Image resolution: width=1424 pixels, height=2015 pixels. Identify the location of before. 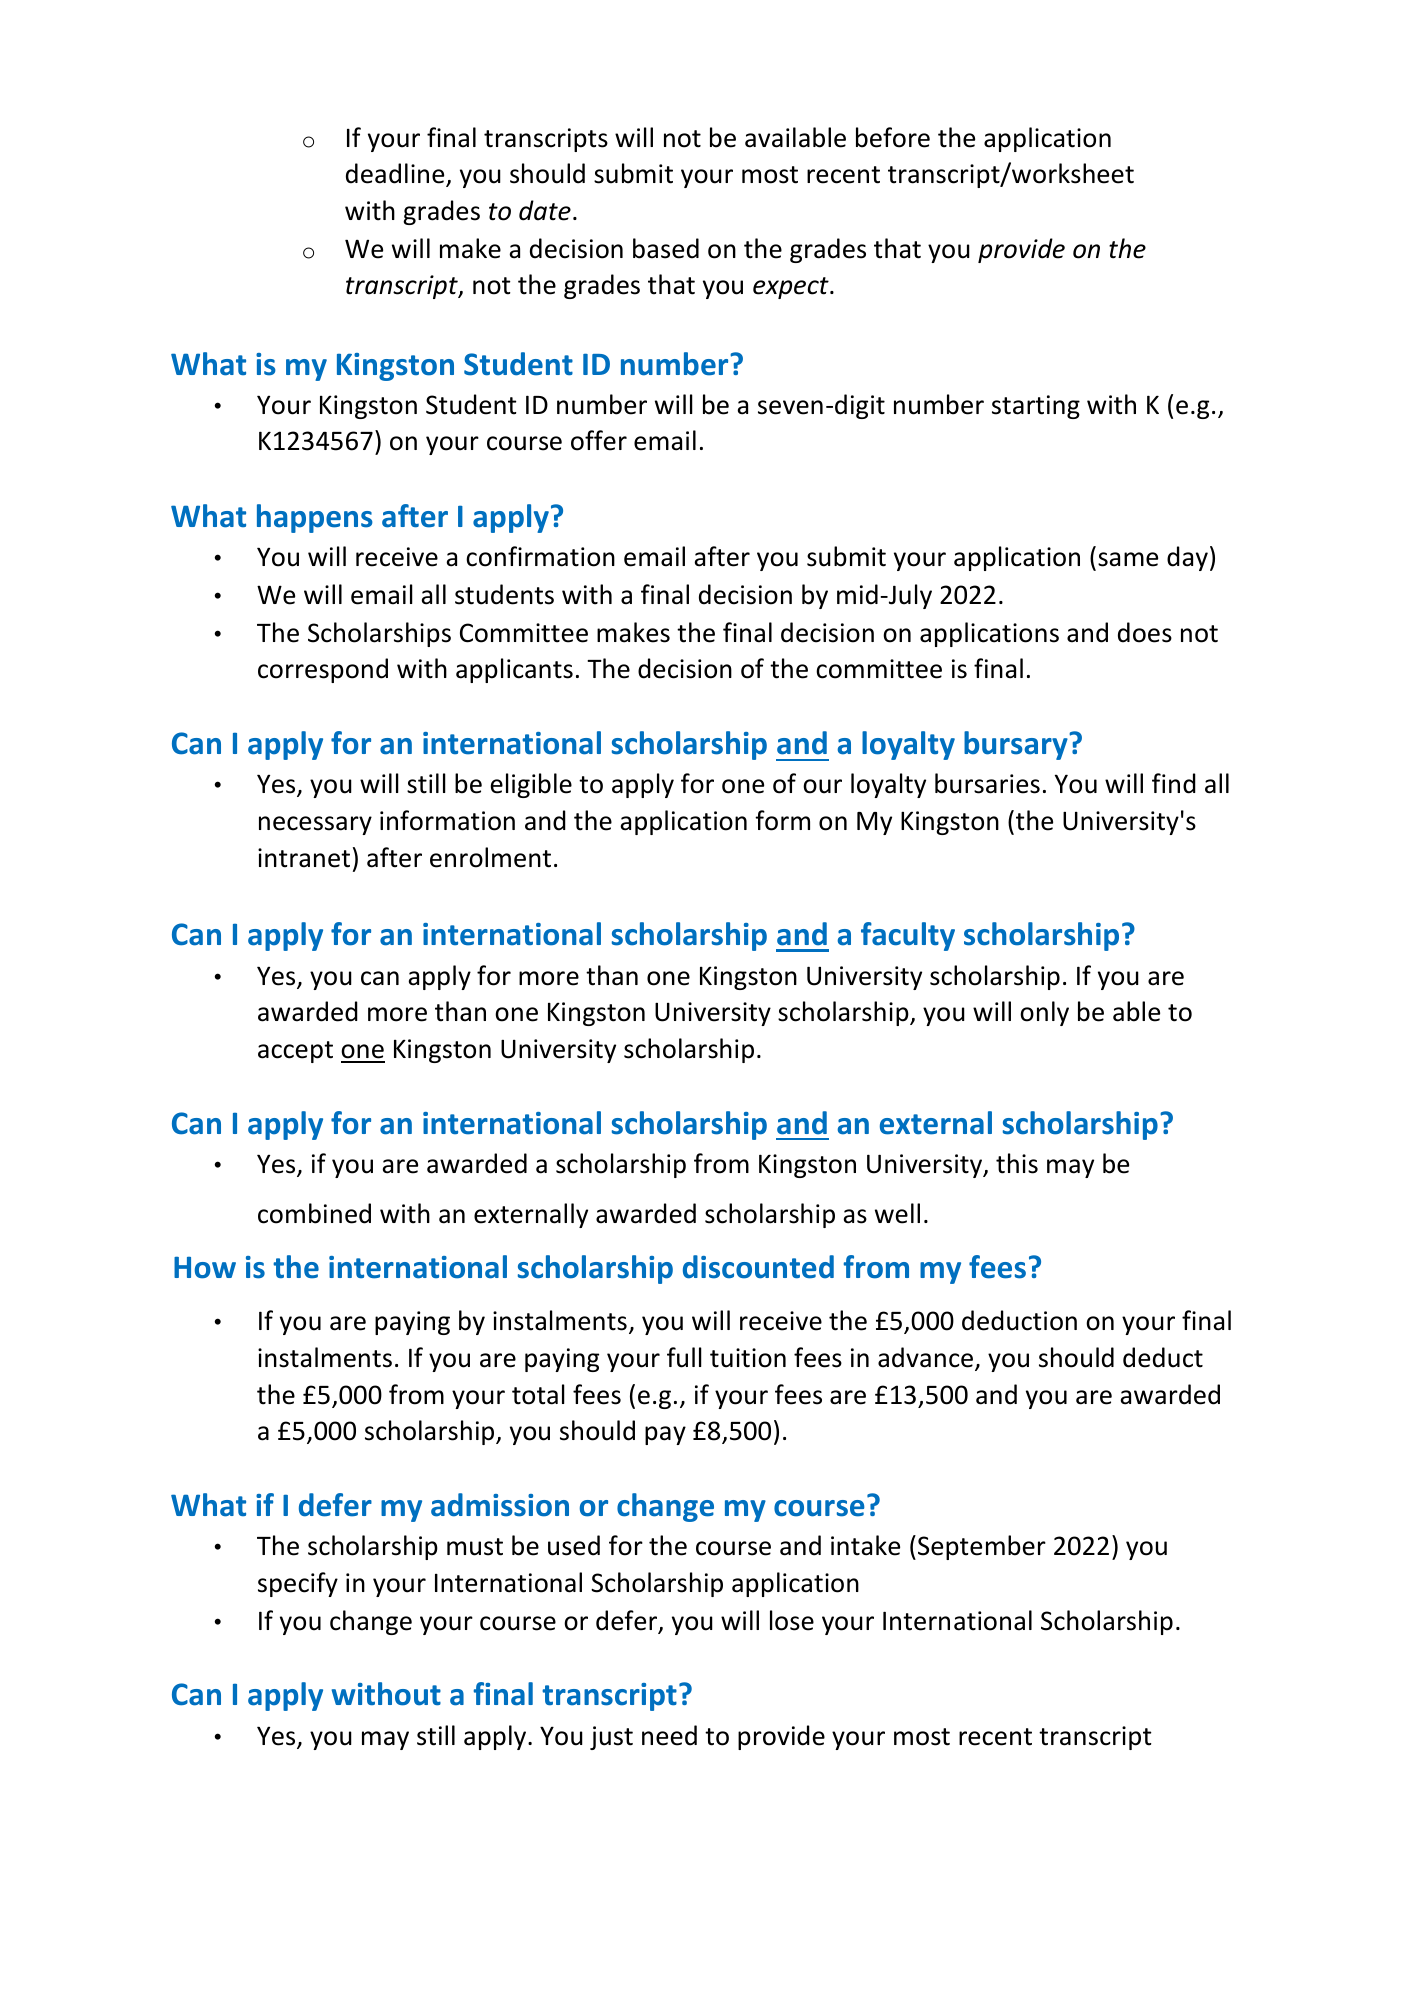
(893, 137).
